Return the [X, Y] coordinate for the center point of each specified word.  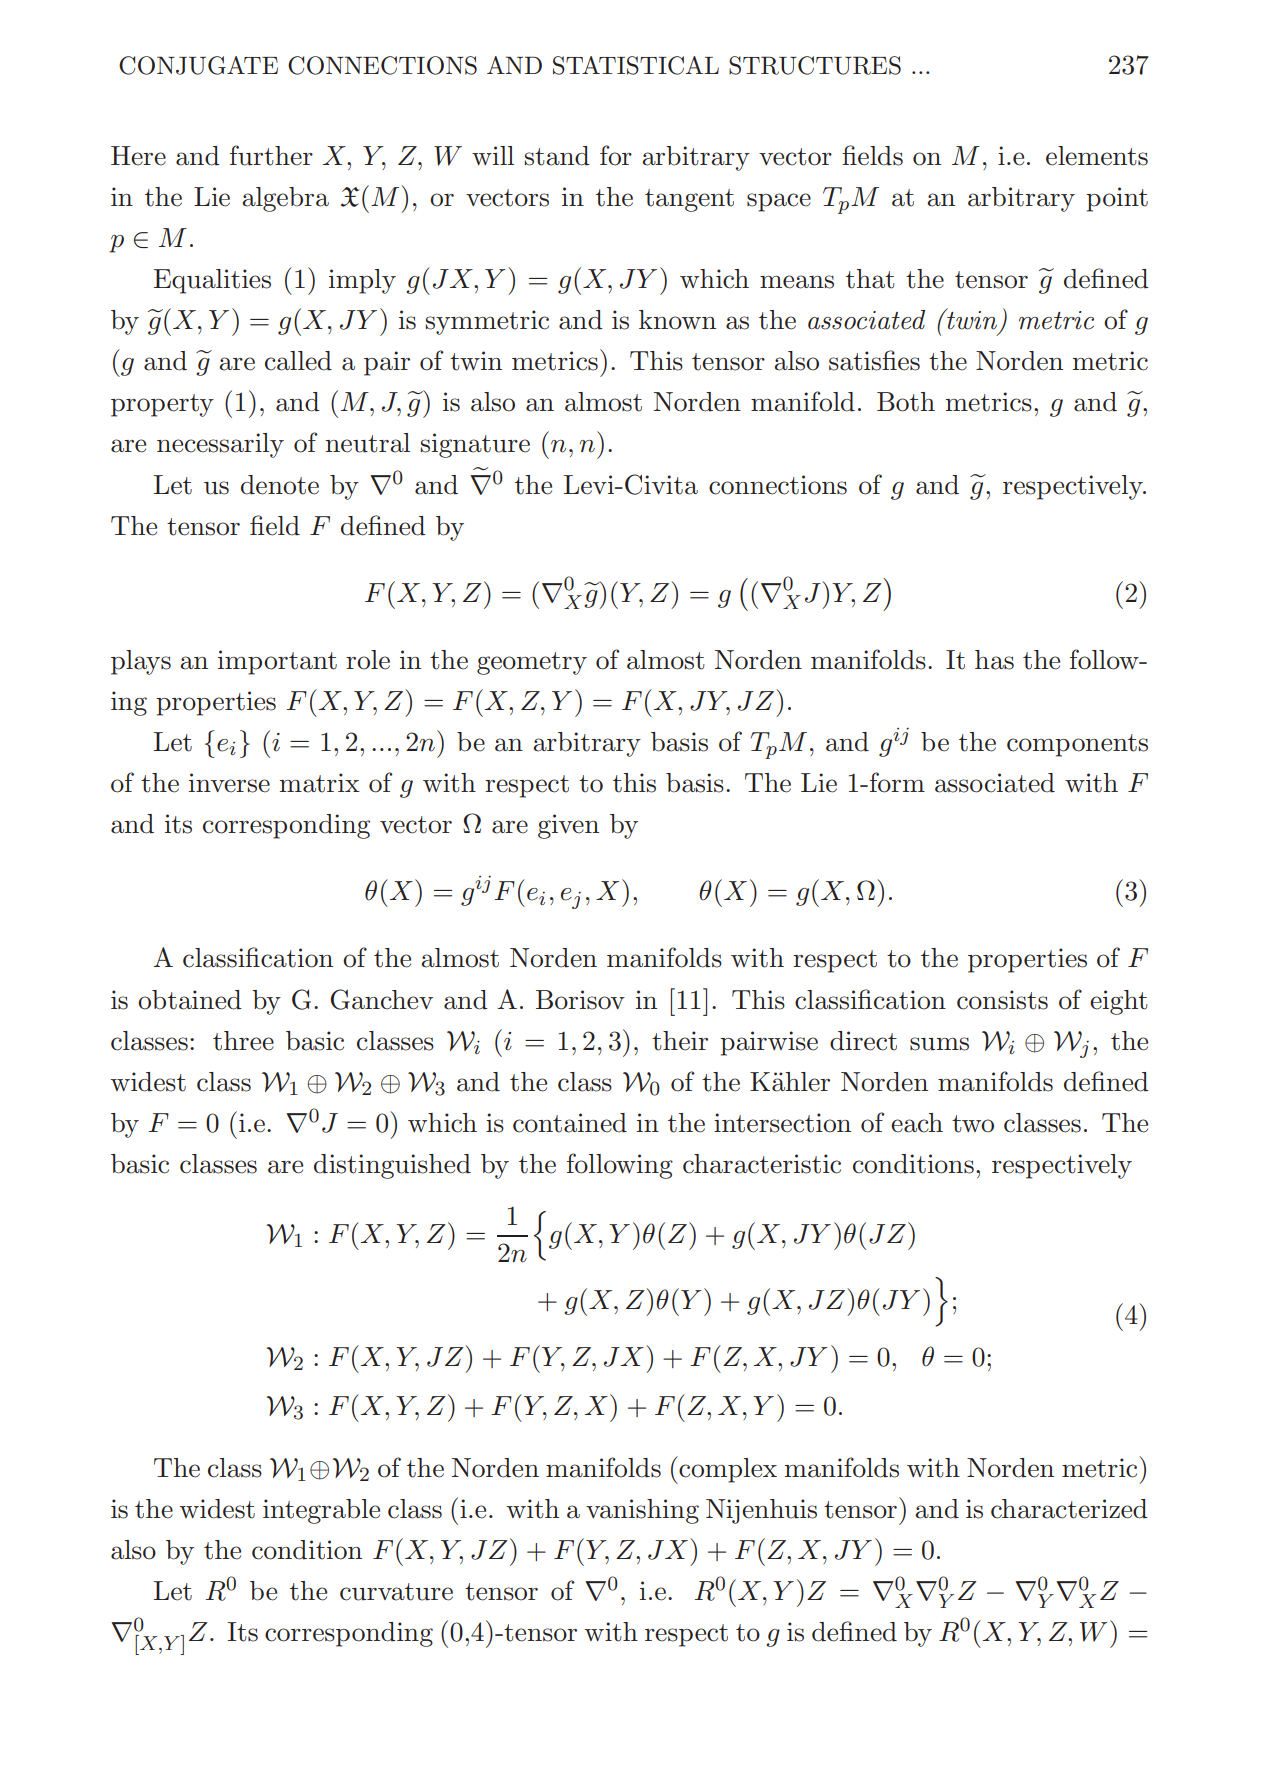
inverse [229, 783]
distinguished [392, 1166]
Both [906, 402]
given [568, 826]
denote [280, 485]
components [1077, 745]
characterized [1069, 1509]
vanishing [642, 1511]
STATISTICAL [636, 65]
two [973, 1124]
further [271, 155]
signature [475, 445]
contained [570, 1123]
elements [1097, 156]
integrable [321, 1511]
